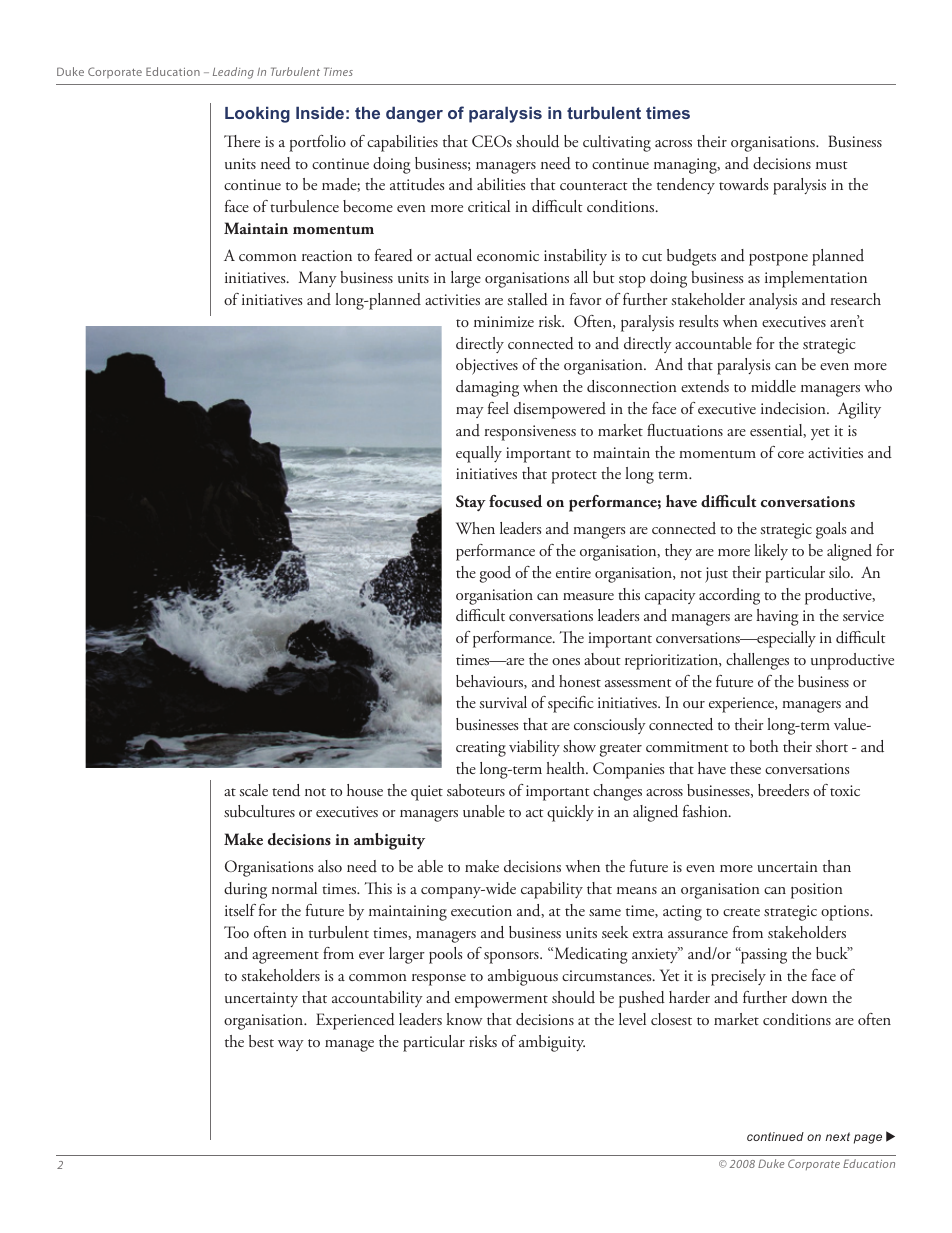  Describe the element at coordinates (783, 790) in the screenshot. I see `breeders` at that location.
